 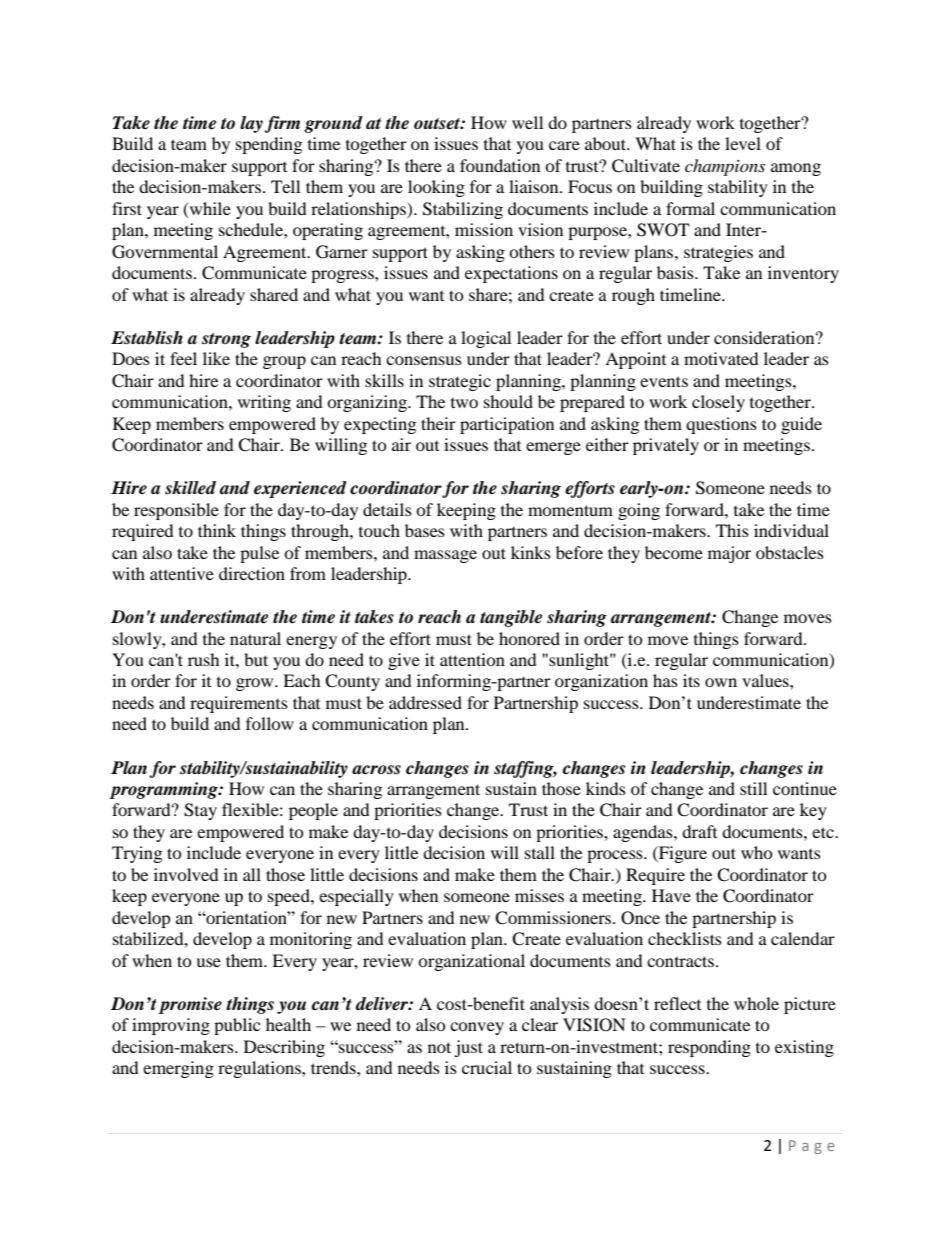 What do you see at coordinates (500, 165) in the screenshot?
I see `foundation` at bounding box center [500, 165].
